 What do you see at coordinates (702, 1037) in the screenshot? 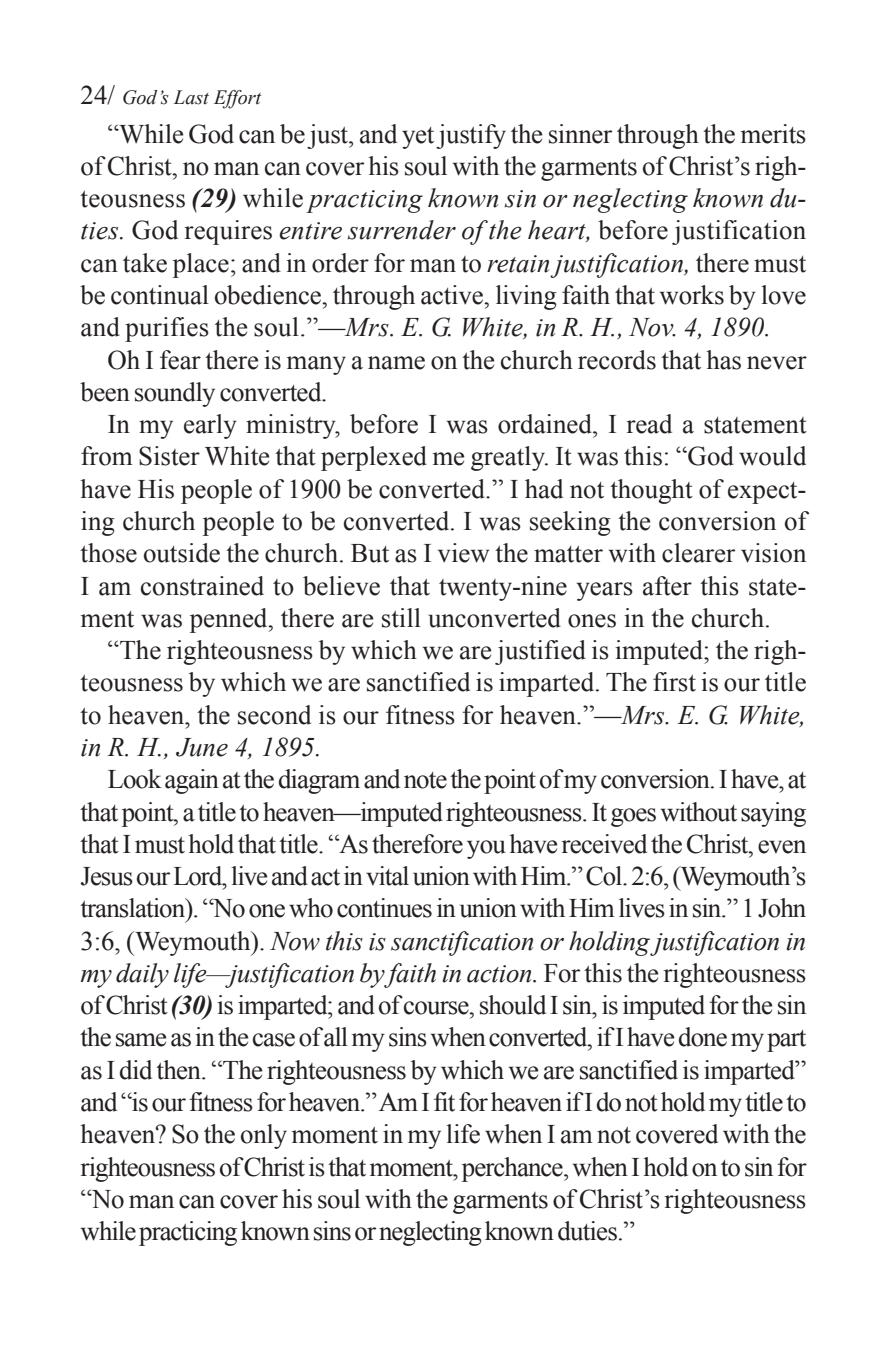
I see `done` at bounding box center [702, 1037].
